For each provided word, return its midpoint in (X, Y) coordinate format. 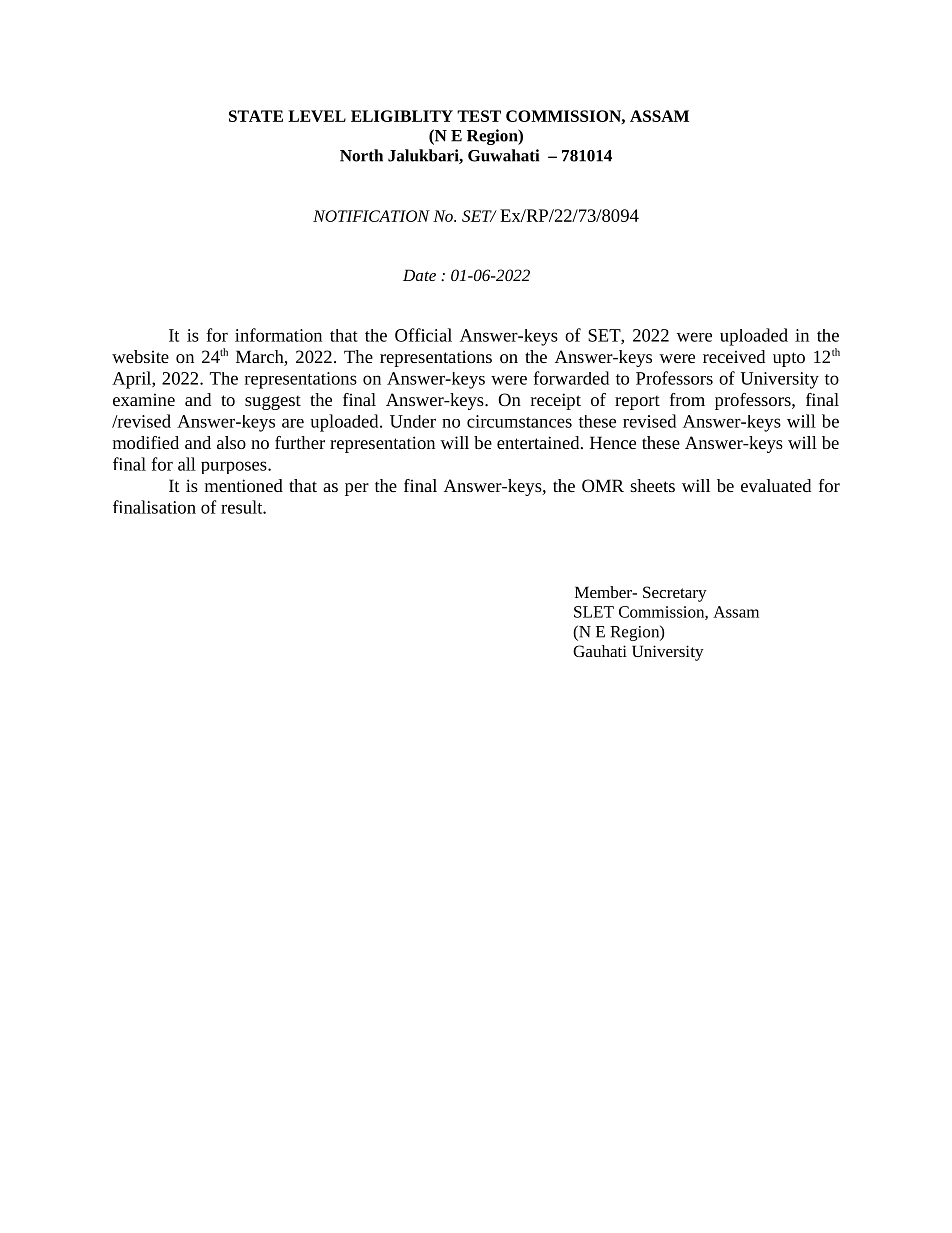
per (357, 489)
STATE (256, 116)
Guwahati (503, 155)
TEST (479, 116)
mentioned (244, 485)
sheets (652, 485)
